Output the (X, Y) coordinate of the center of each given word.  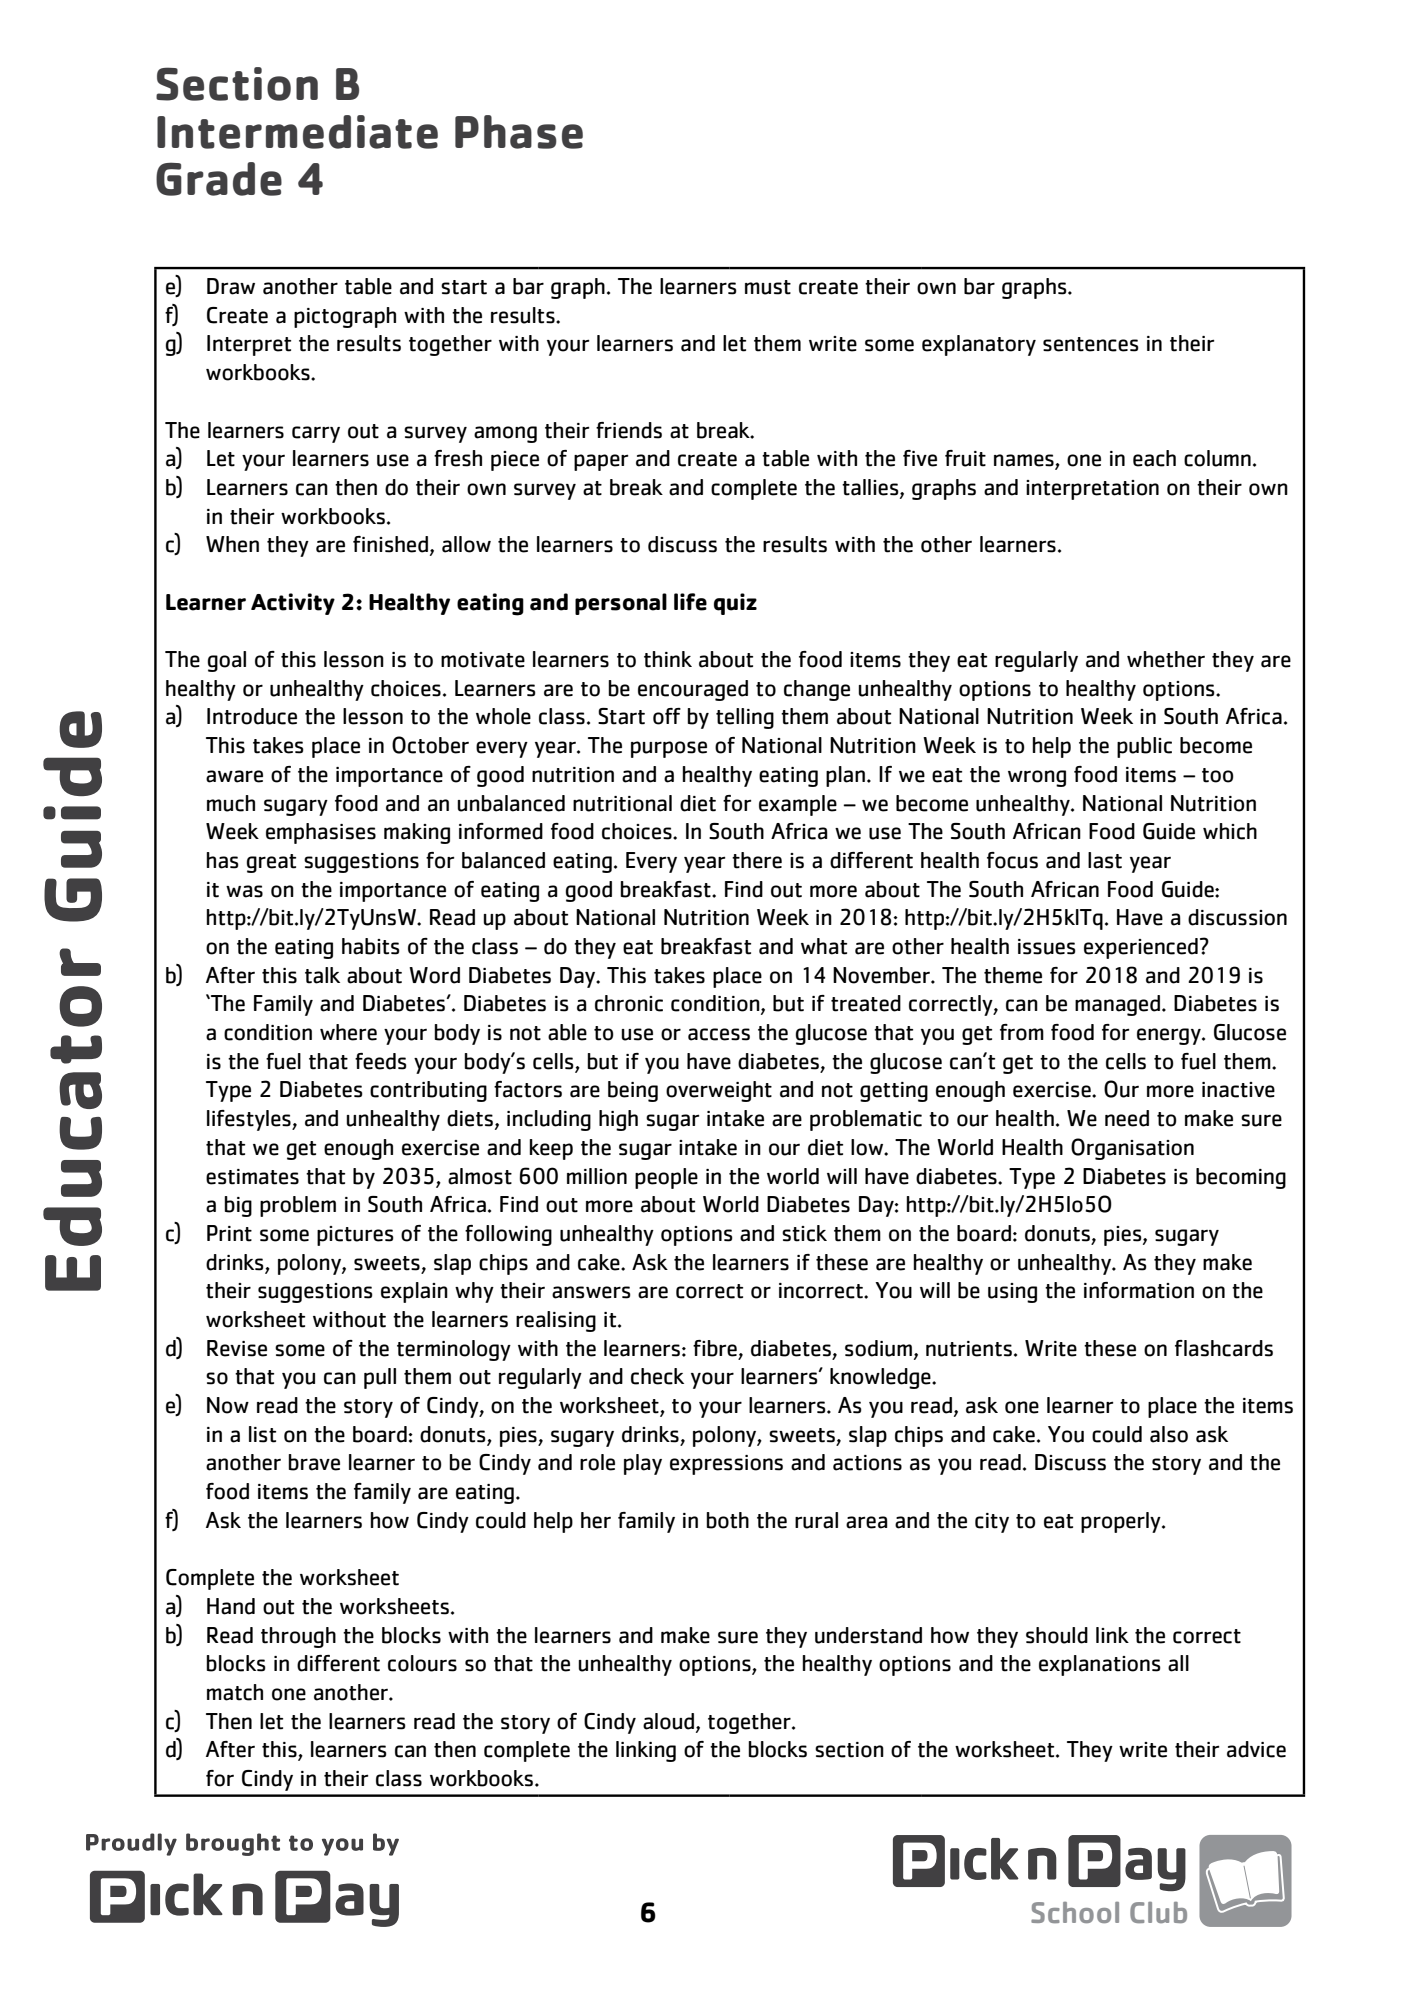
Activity (293, 604)
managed (1119, 1005)
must (768, 287)
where (348, 1032)
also (1169, 1434)
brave (314, 1462)
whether (1166, 659)
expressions (726, 1465)
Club (1158, 1912)
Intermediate (297, 132)
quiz (735, 604)
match (235, 1692)
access (719, 1034)
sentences (1091, 344)
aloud (670, 1722)
